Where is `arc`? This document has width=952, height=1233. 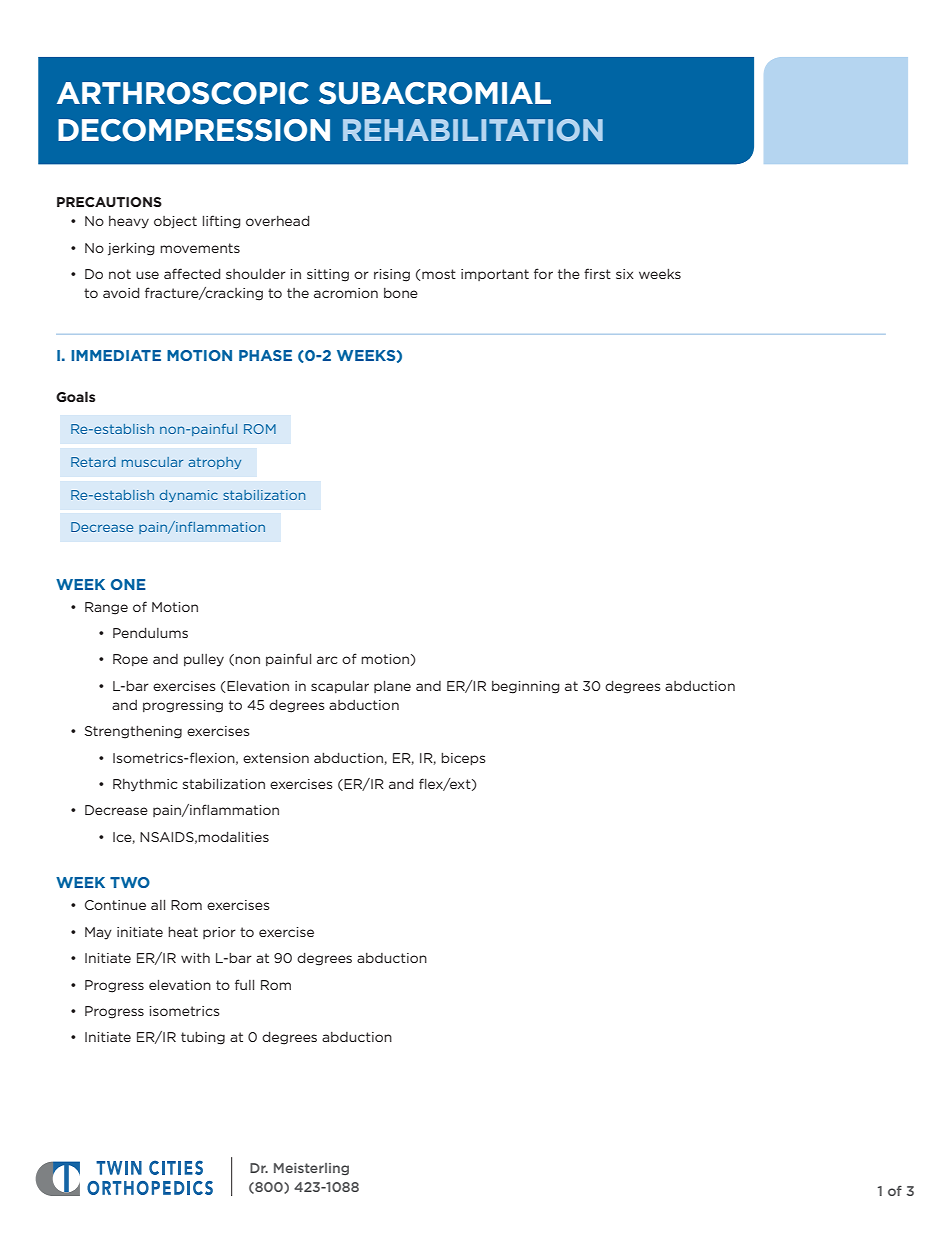 arc is located at coordinates (327, 660).
